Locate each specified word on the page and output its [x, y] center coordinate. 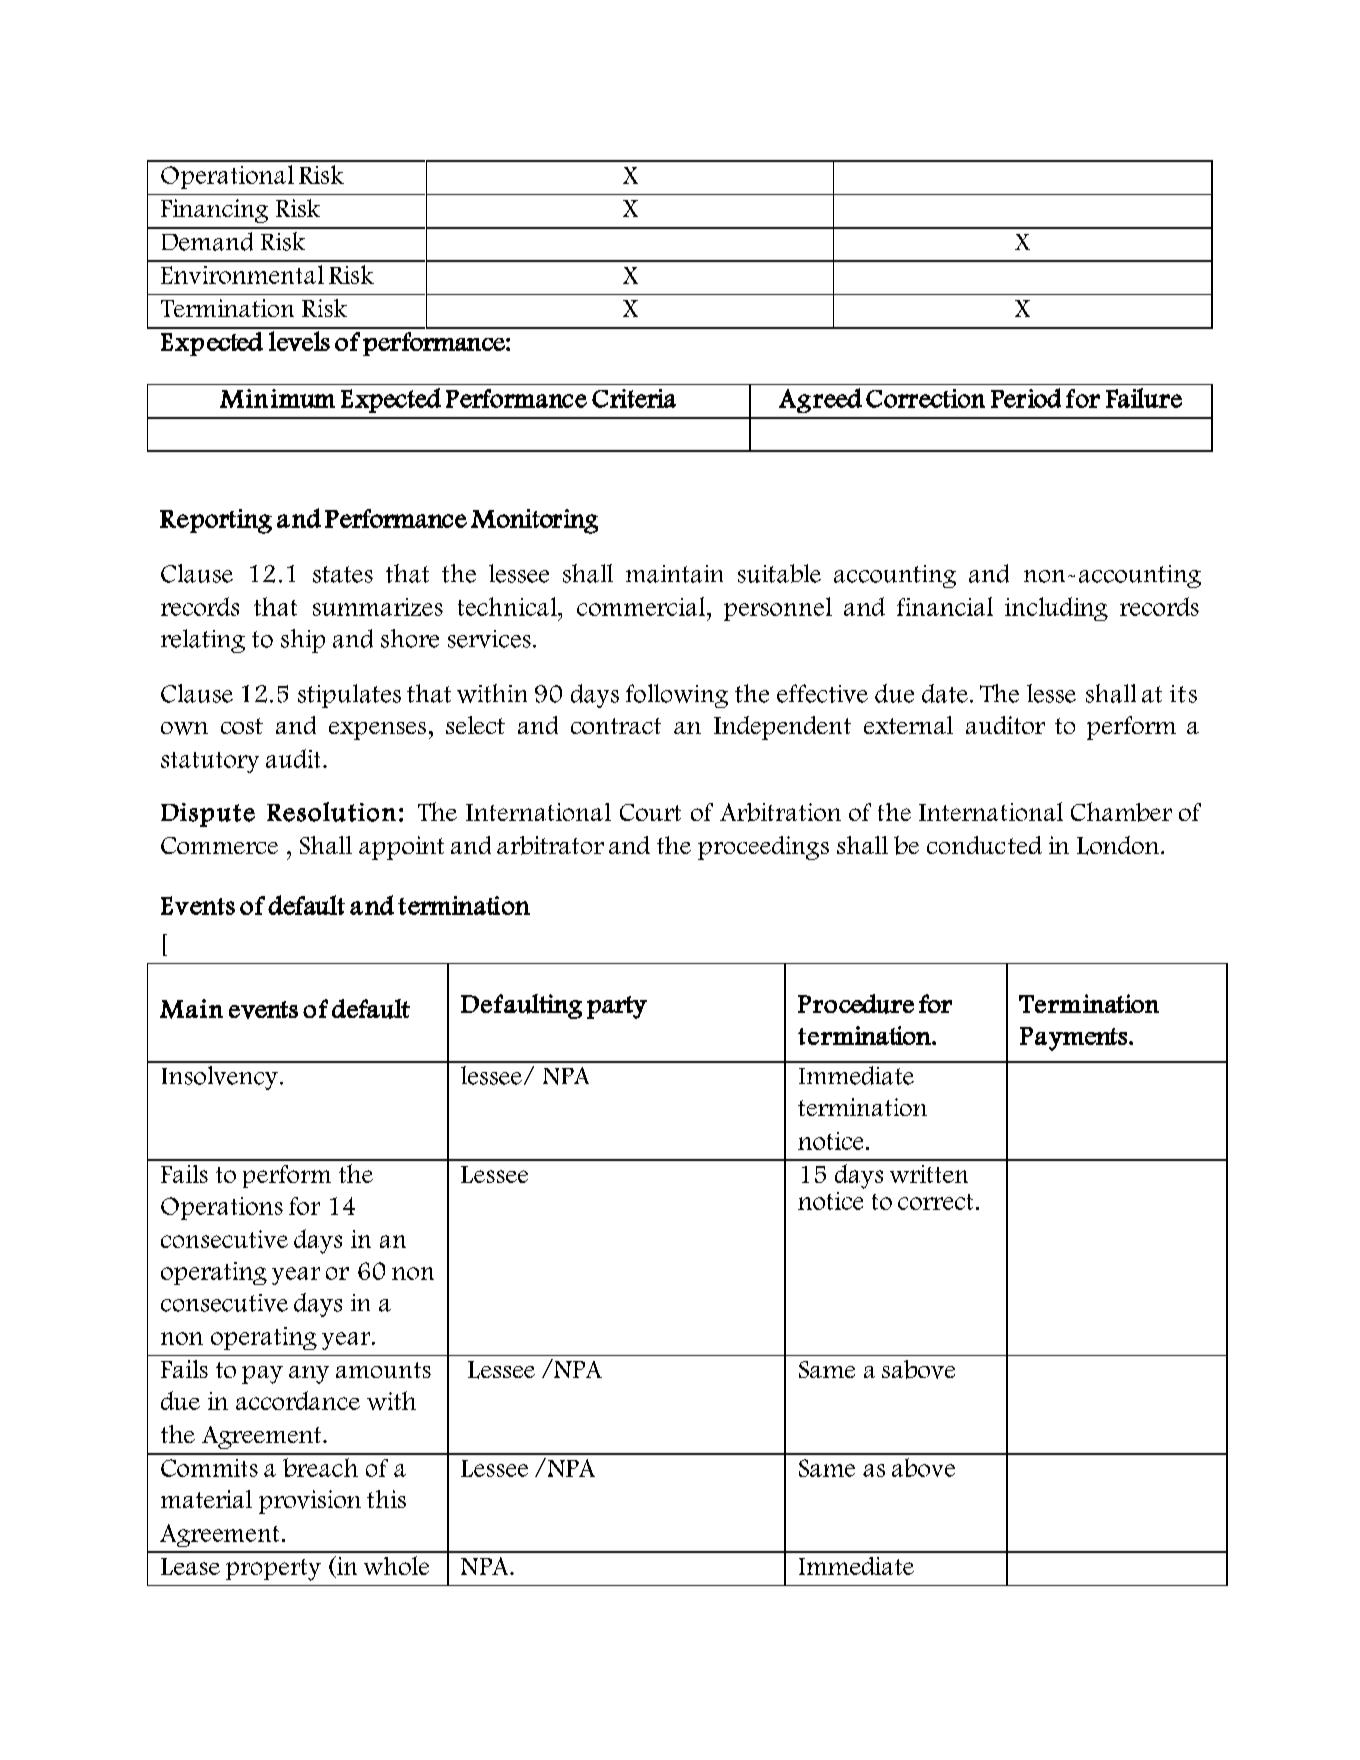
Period [1026, 398]
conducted [984, 845]
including [1056, 609]
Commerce [219, 845]
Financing [214, 211]
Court [650, 812]
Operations [222, 1208]
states [343, 574]
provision [310, 1502]
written [929, 1174]
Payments [1073, 1039]
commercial [641, 606]
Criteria [634, 398]
